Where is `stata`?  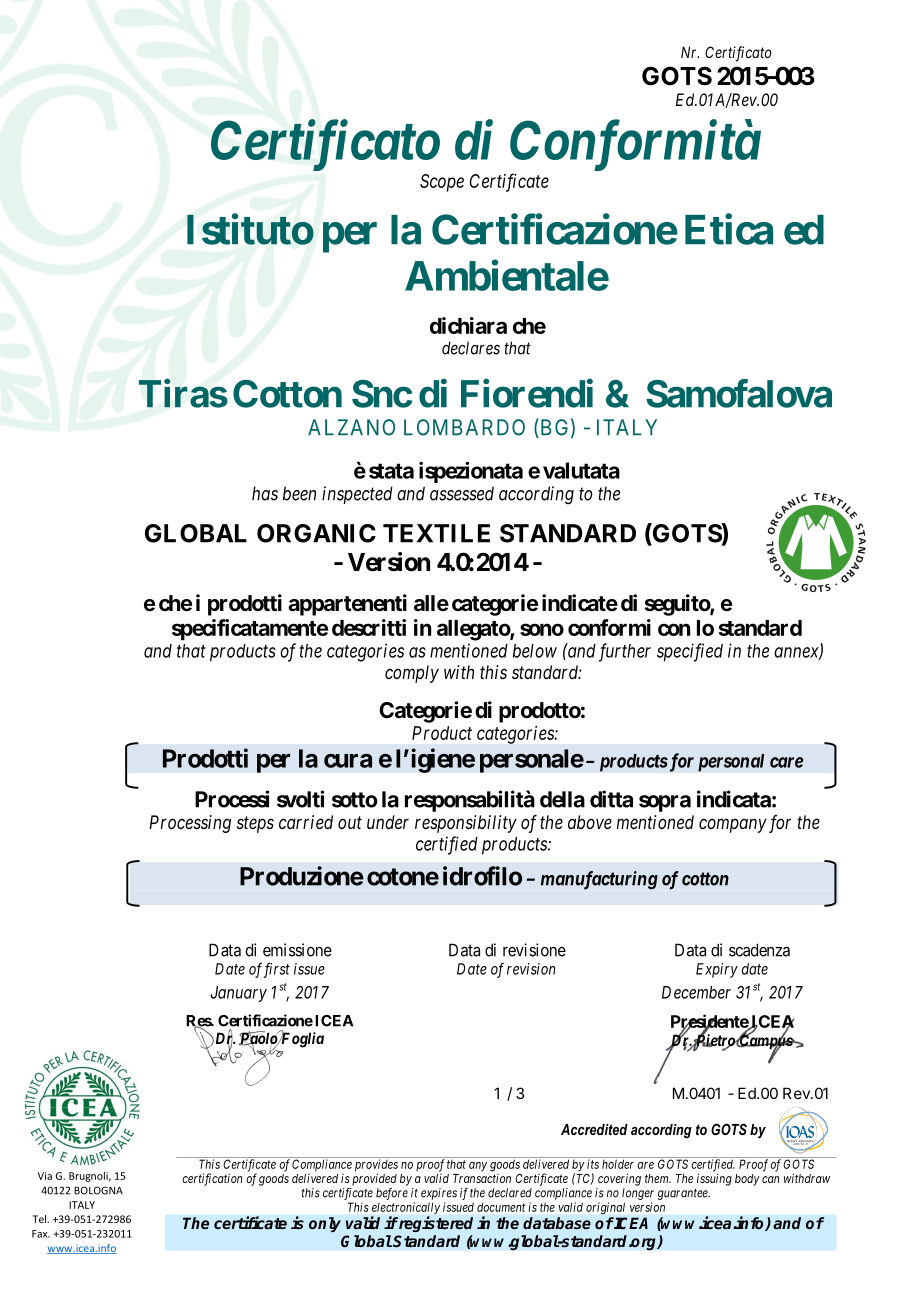
stata is located at coordinates (391, 471).
